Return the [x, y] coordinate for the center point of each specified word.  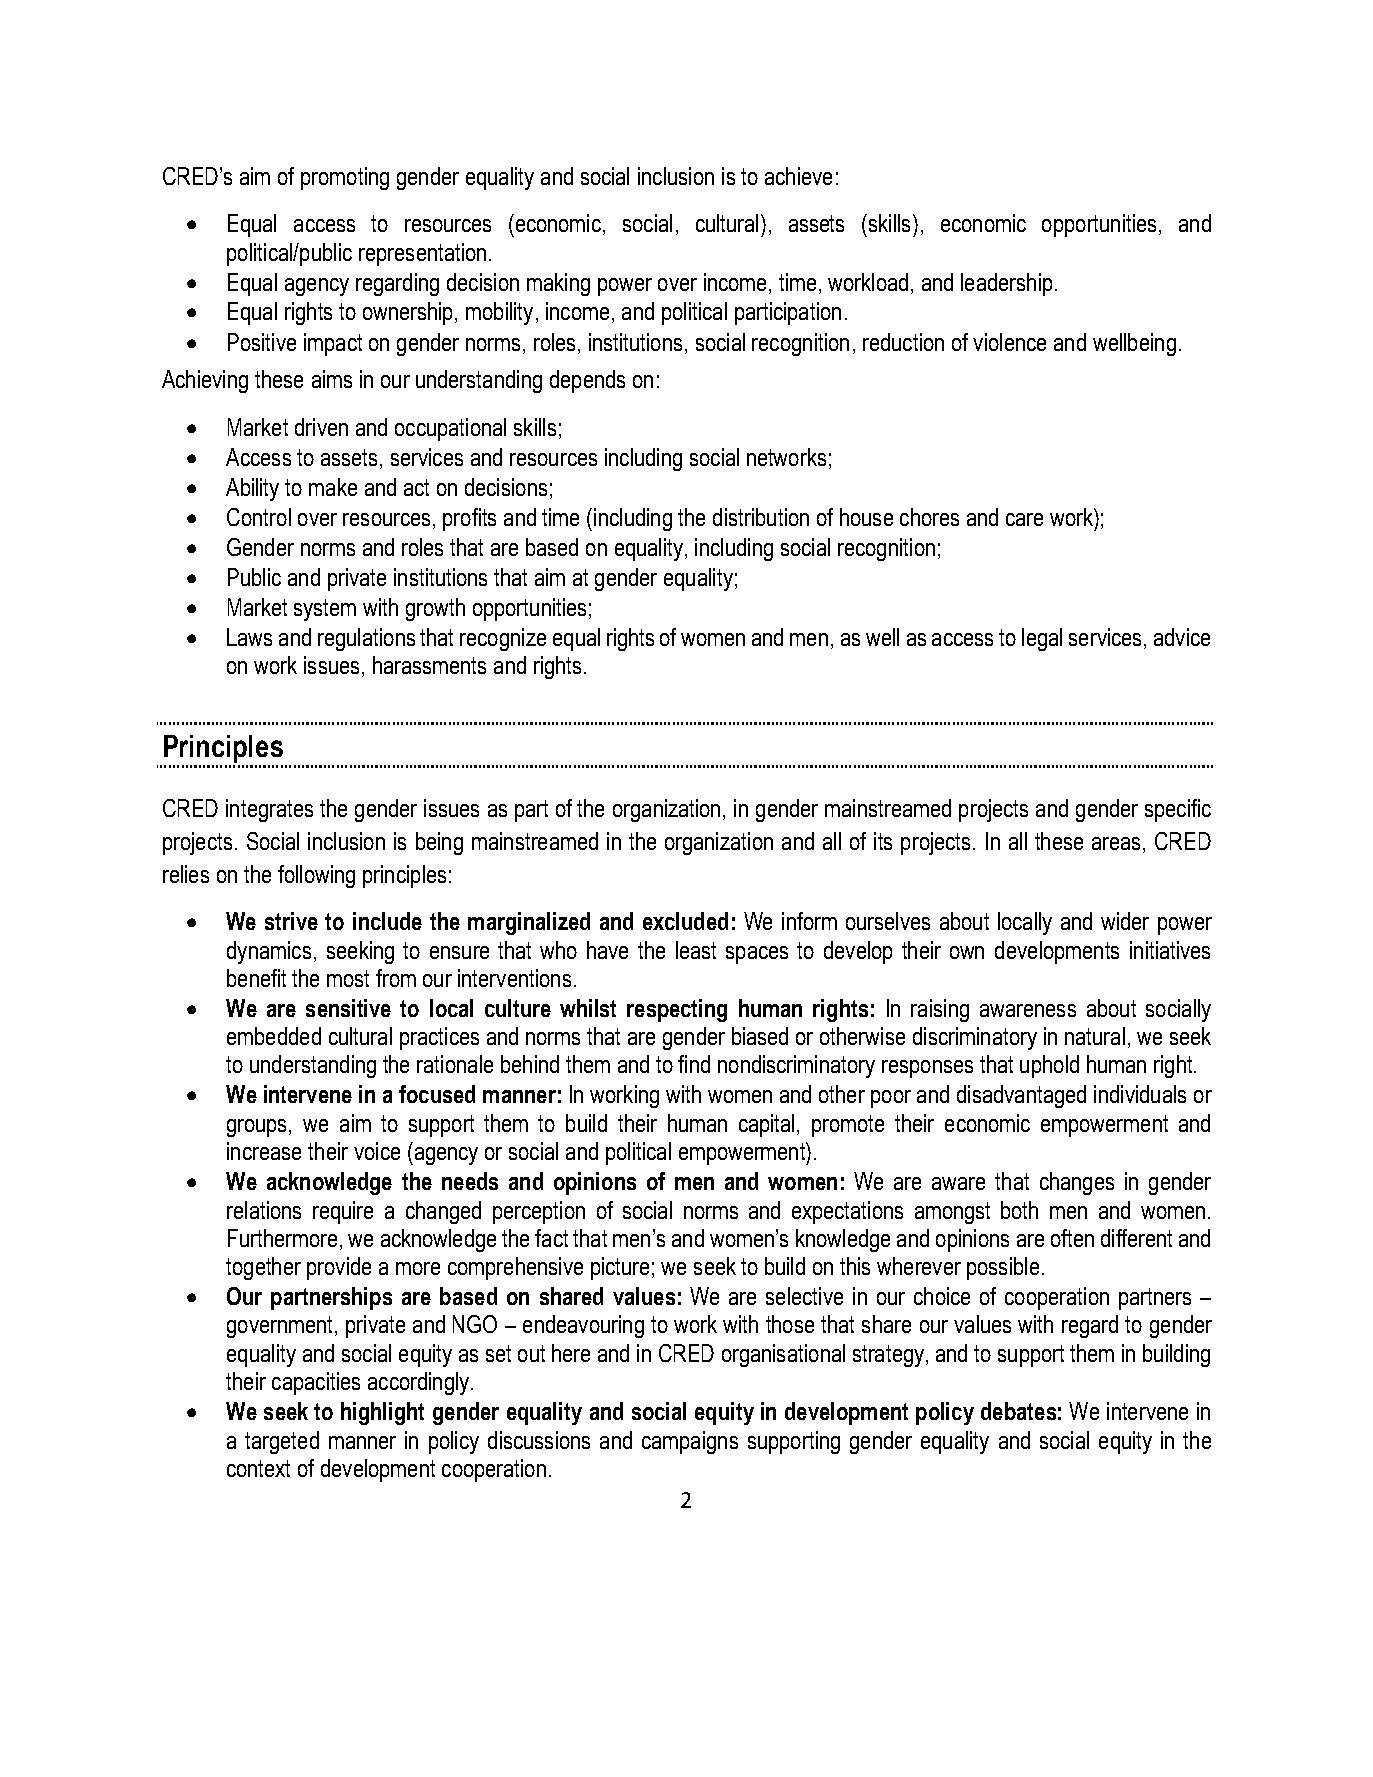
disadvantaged [1021, 1096]
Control [259, 517]
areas [1118, 843]
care [1024, 519]
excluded [685, 921]
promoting [345, 178]
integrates [269, 810]
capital [768, 1125]
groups [258, 1128]
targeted [282, 1442]
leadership [1006, 284]
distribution [761, 517]
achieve [798, 176]
